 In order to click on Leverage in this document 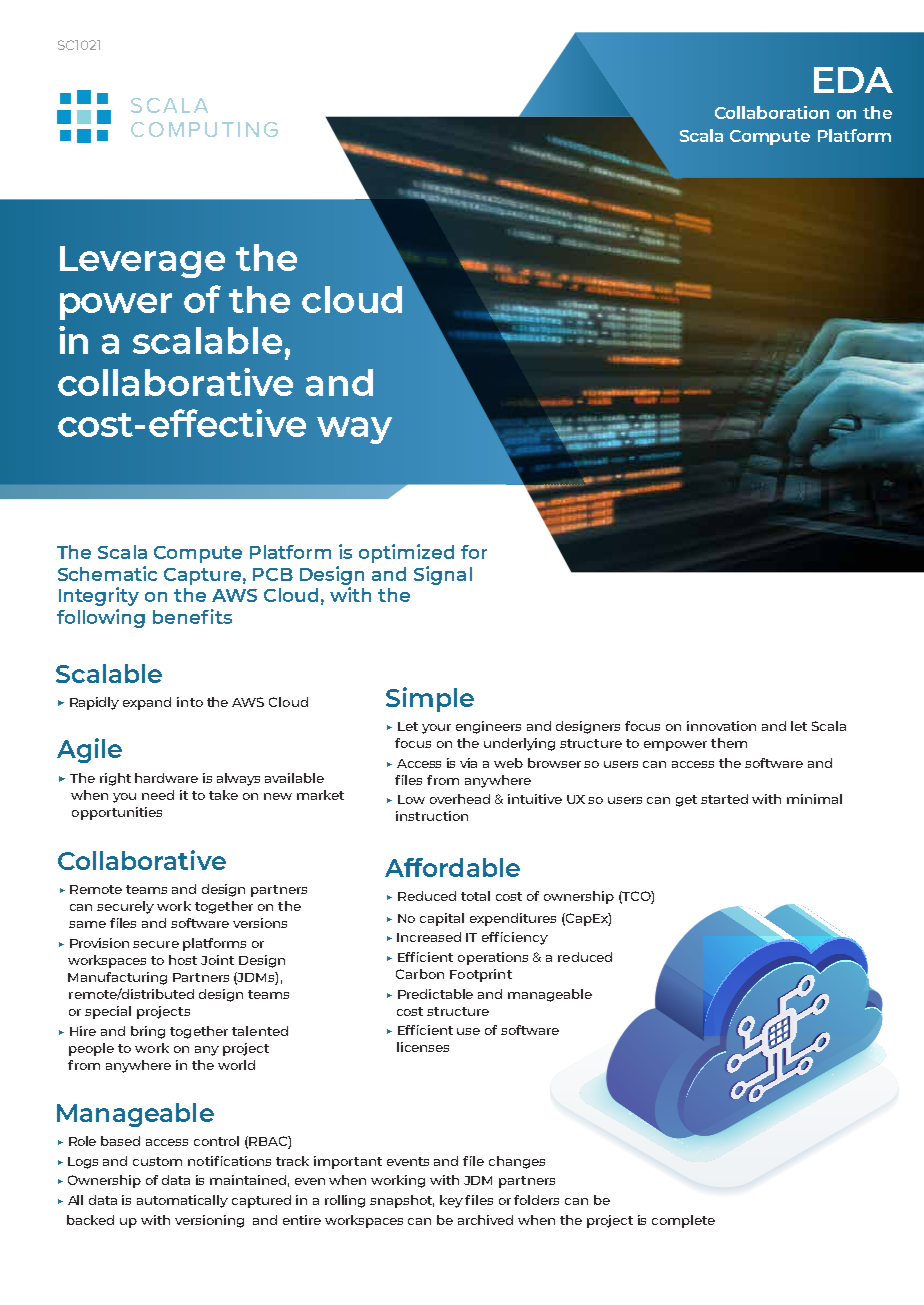, I will do `click(142, 262)`.
